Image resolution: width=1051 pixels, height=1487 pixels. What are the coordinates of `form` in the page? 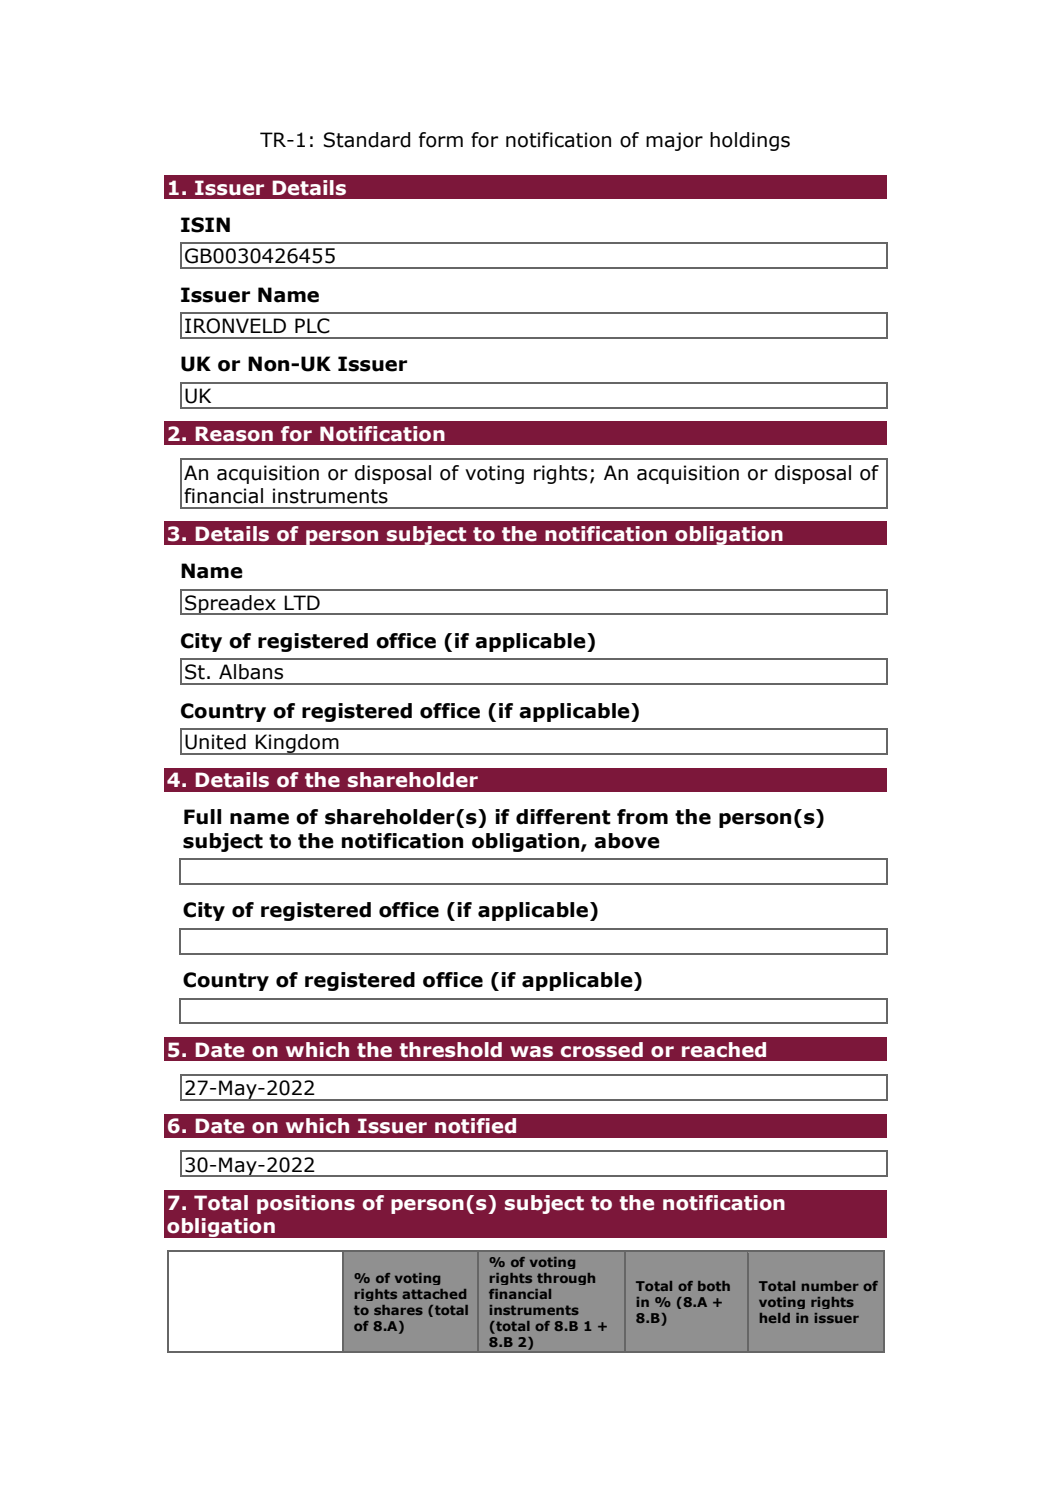 It's located at (441, 140).
